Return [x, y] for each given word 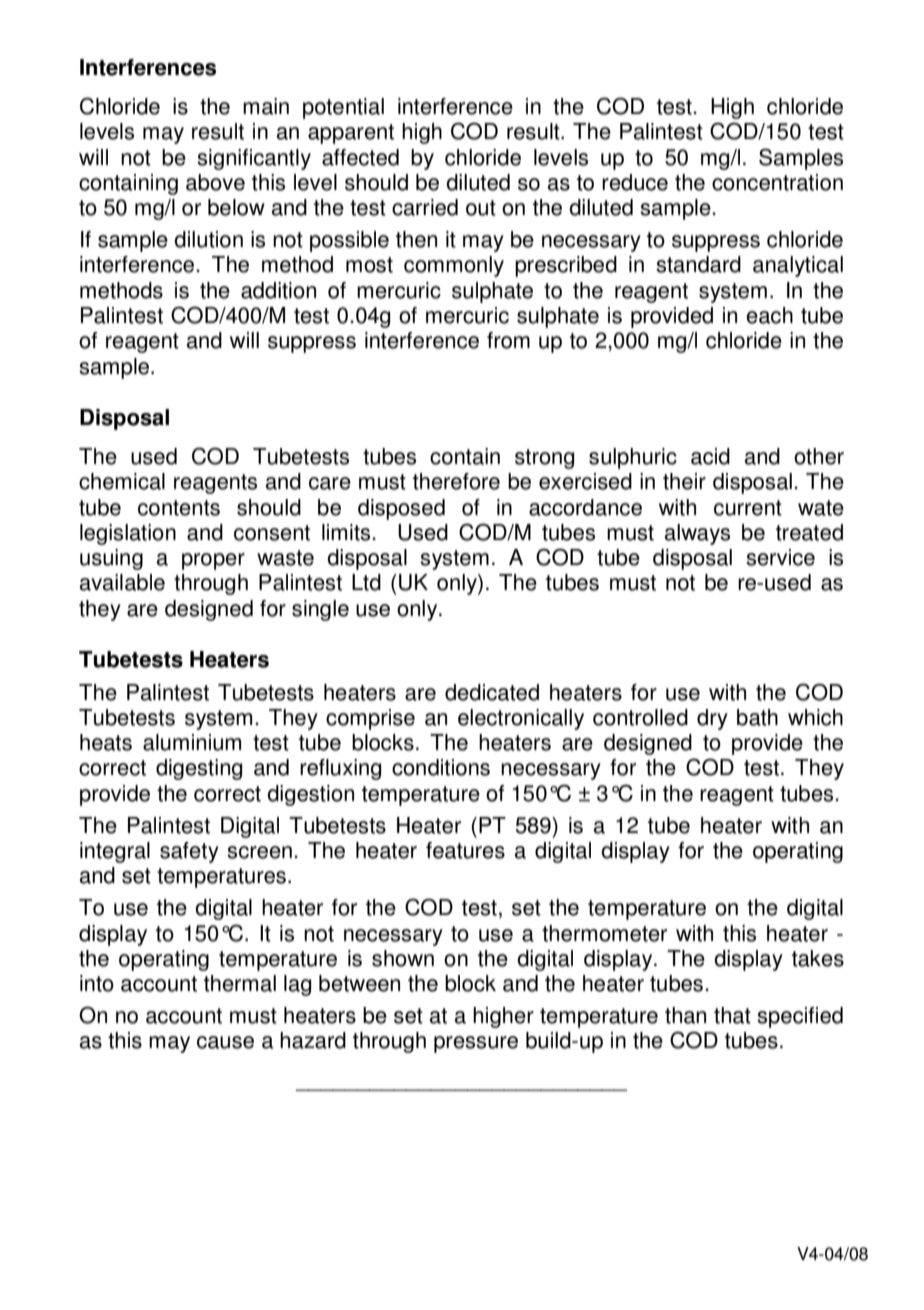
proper [213, 561]
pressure [476, 1044]
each [769, 315]
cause [225, 1042]
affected [360, 157]
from [508, 340]
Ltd [366, 582]
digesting [199, 769]
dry [712, 719]
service [780, 557]
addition [278, 290]
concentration [777, 182]
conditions [441, 767]
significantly [254, 159]
